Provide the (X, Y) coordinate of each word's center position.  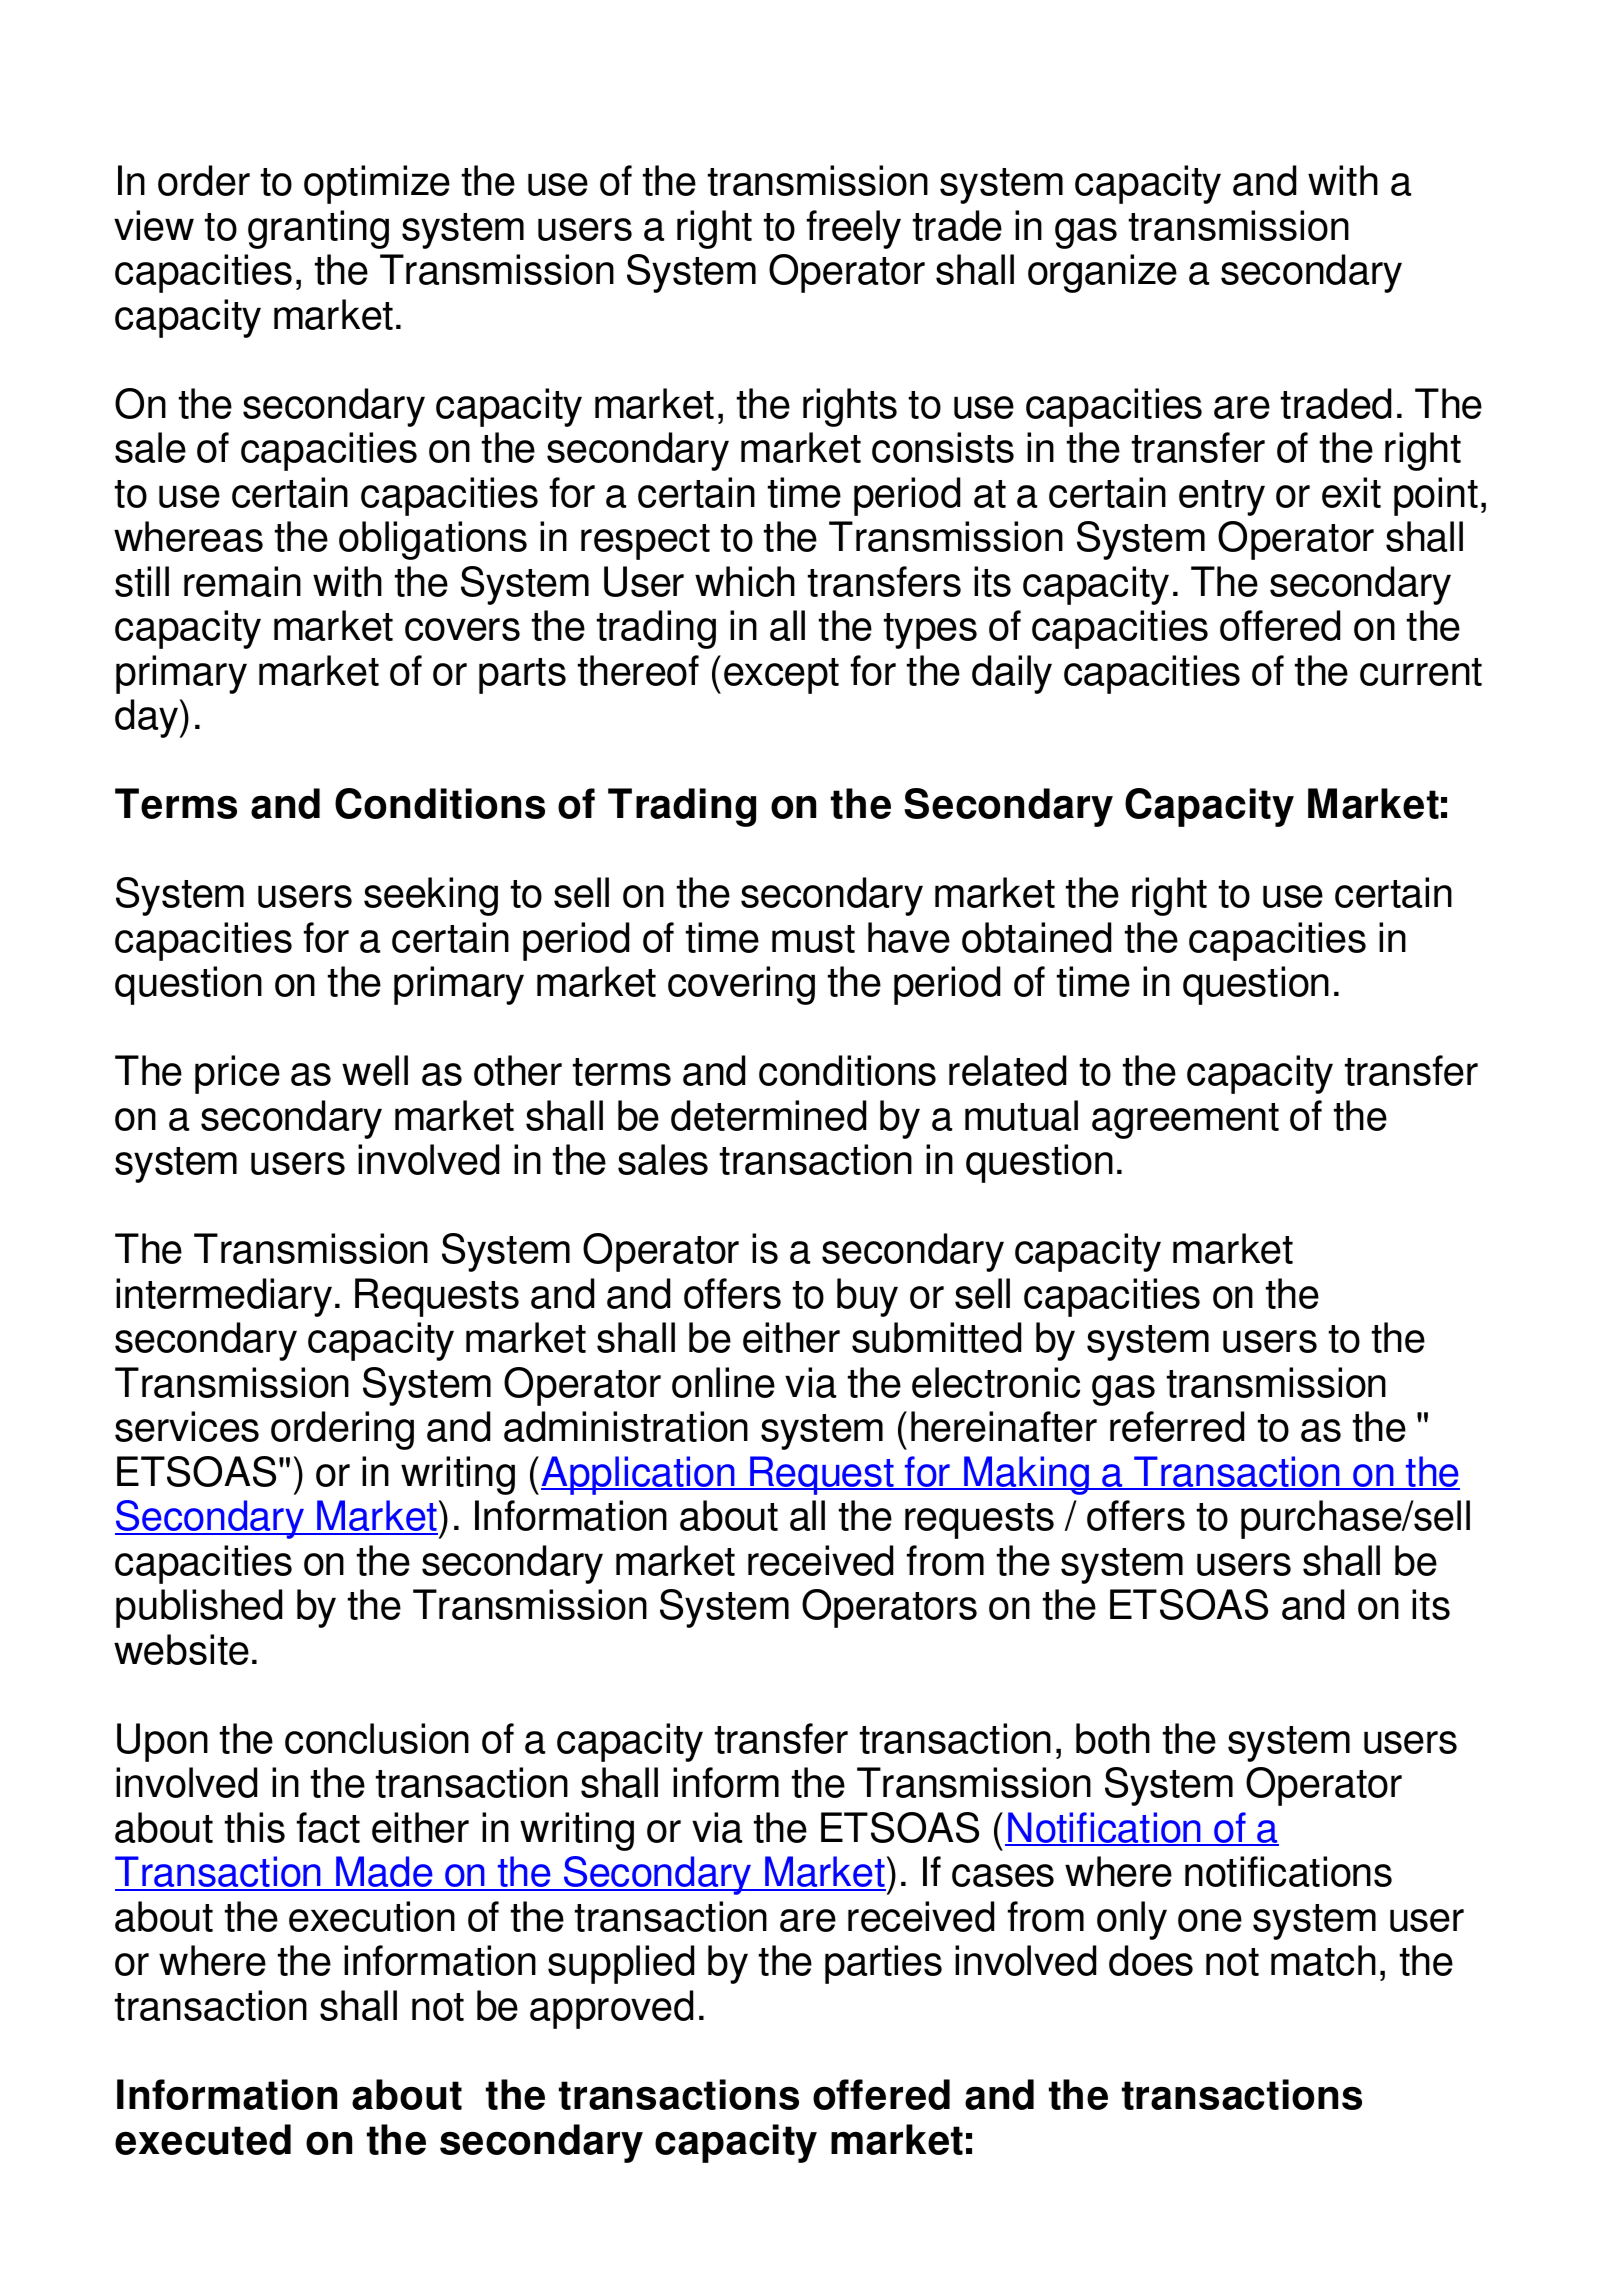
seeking (431, 896)
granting (318, 229)
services (187, 1426)
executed (203, 2139)
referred (1177, 1426)
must (813, 939)
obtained (1036, 937)
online (723, 1382)
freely (854, 229)
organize (1102, 273)
